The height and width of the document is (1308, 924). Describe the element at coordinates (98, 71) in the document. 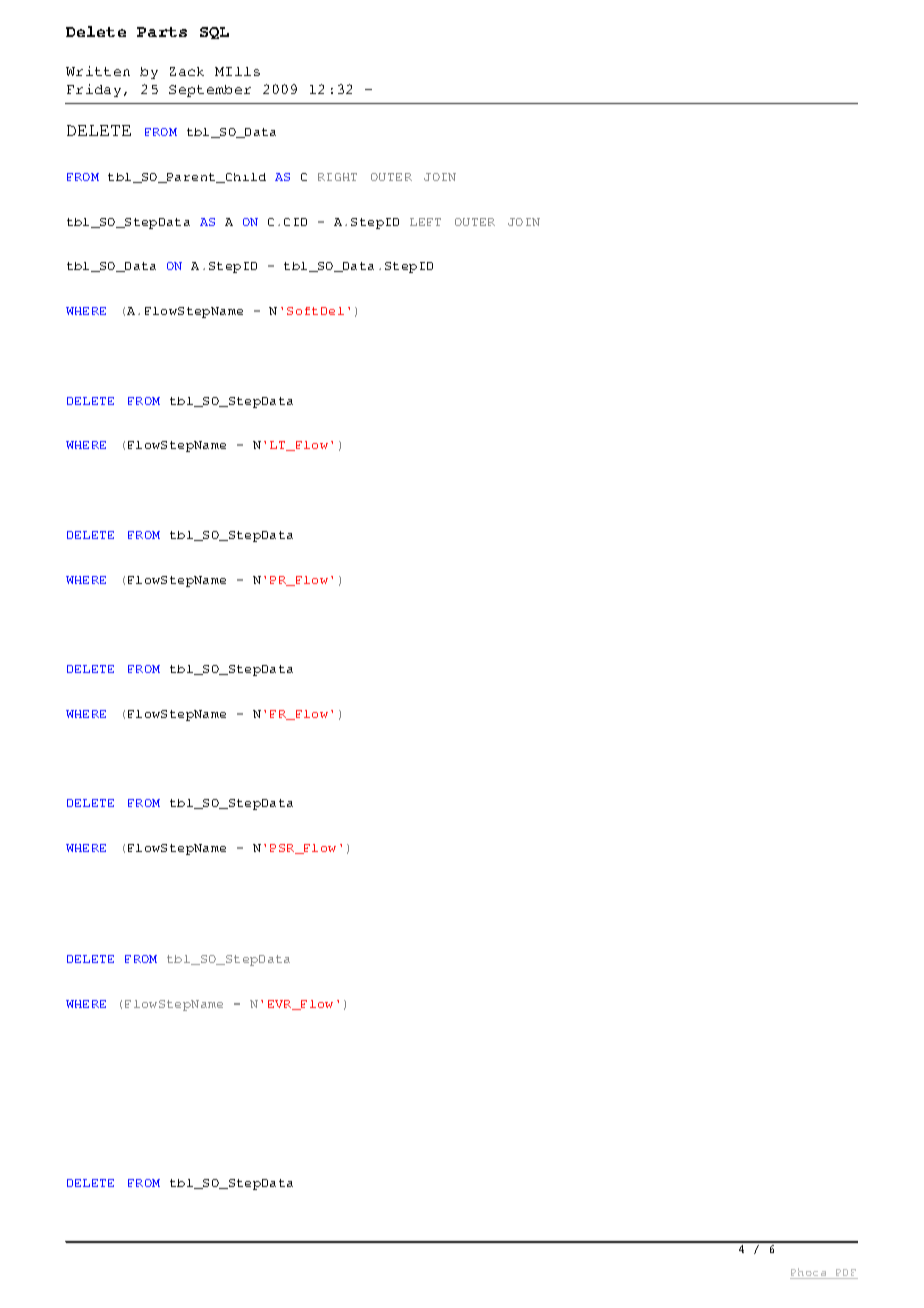

I see `Written` at that location.
